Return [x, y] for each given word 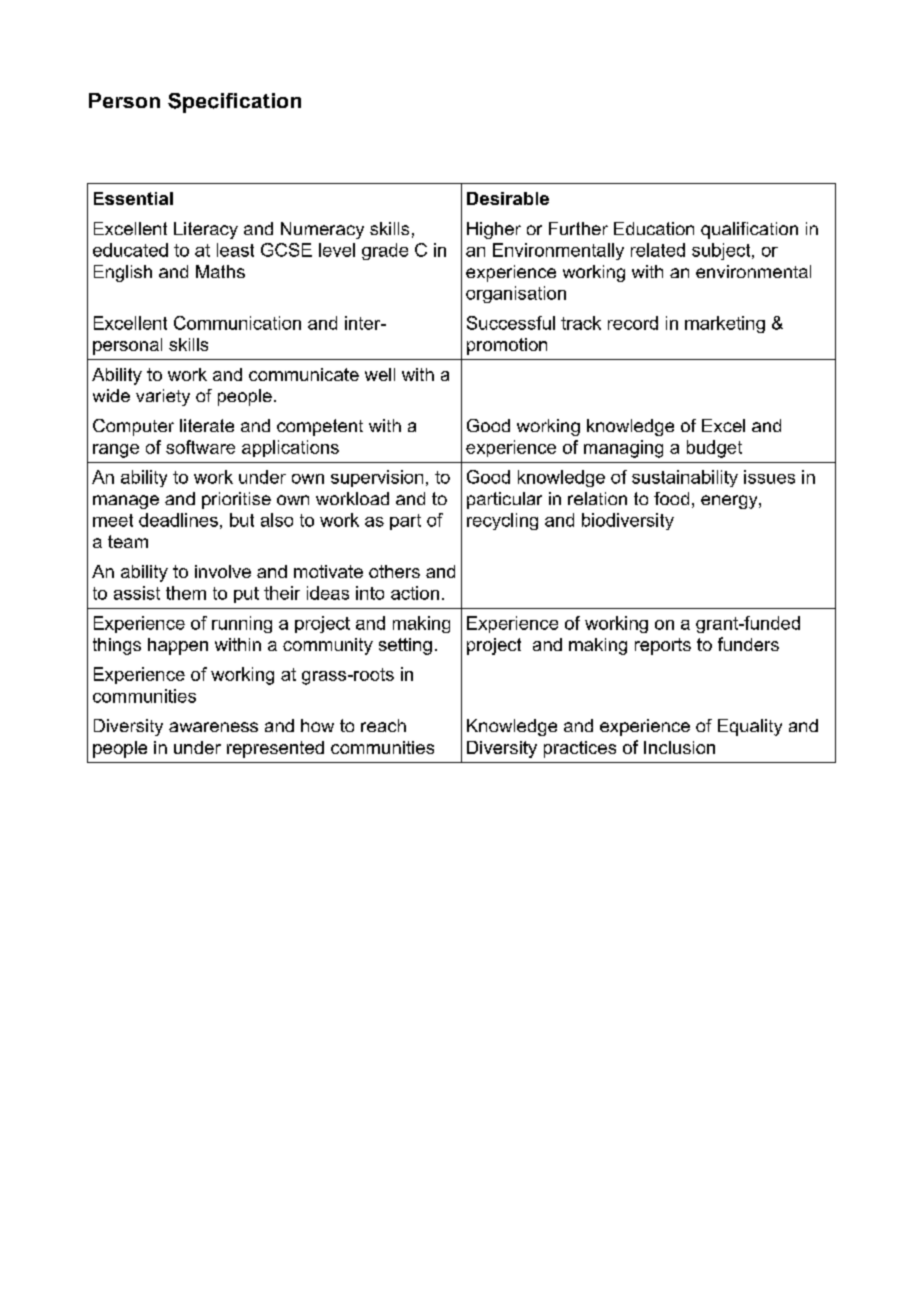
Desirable [508, 198]
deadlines [178, 520]
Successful [511, 323]
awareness [213, 727]
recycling [502, 521]
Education [654, 228]
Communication [237, 323]
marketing [725, 324]
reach [383, 725]
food [671, 498]
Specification [234, 103]
